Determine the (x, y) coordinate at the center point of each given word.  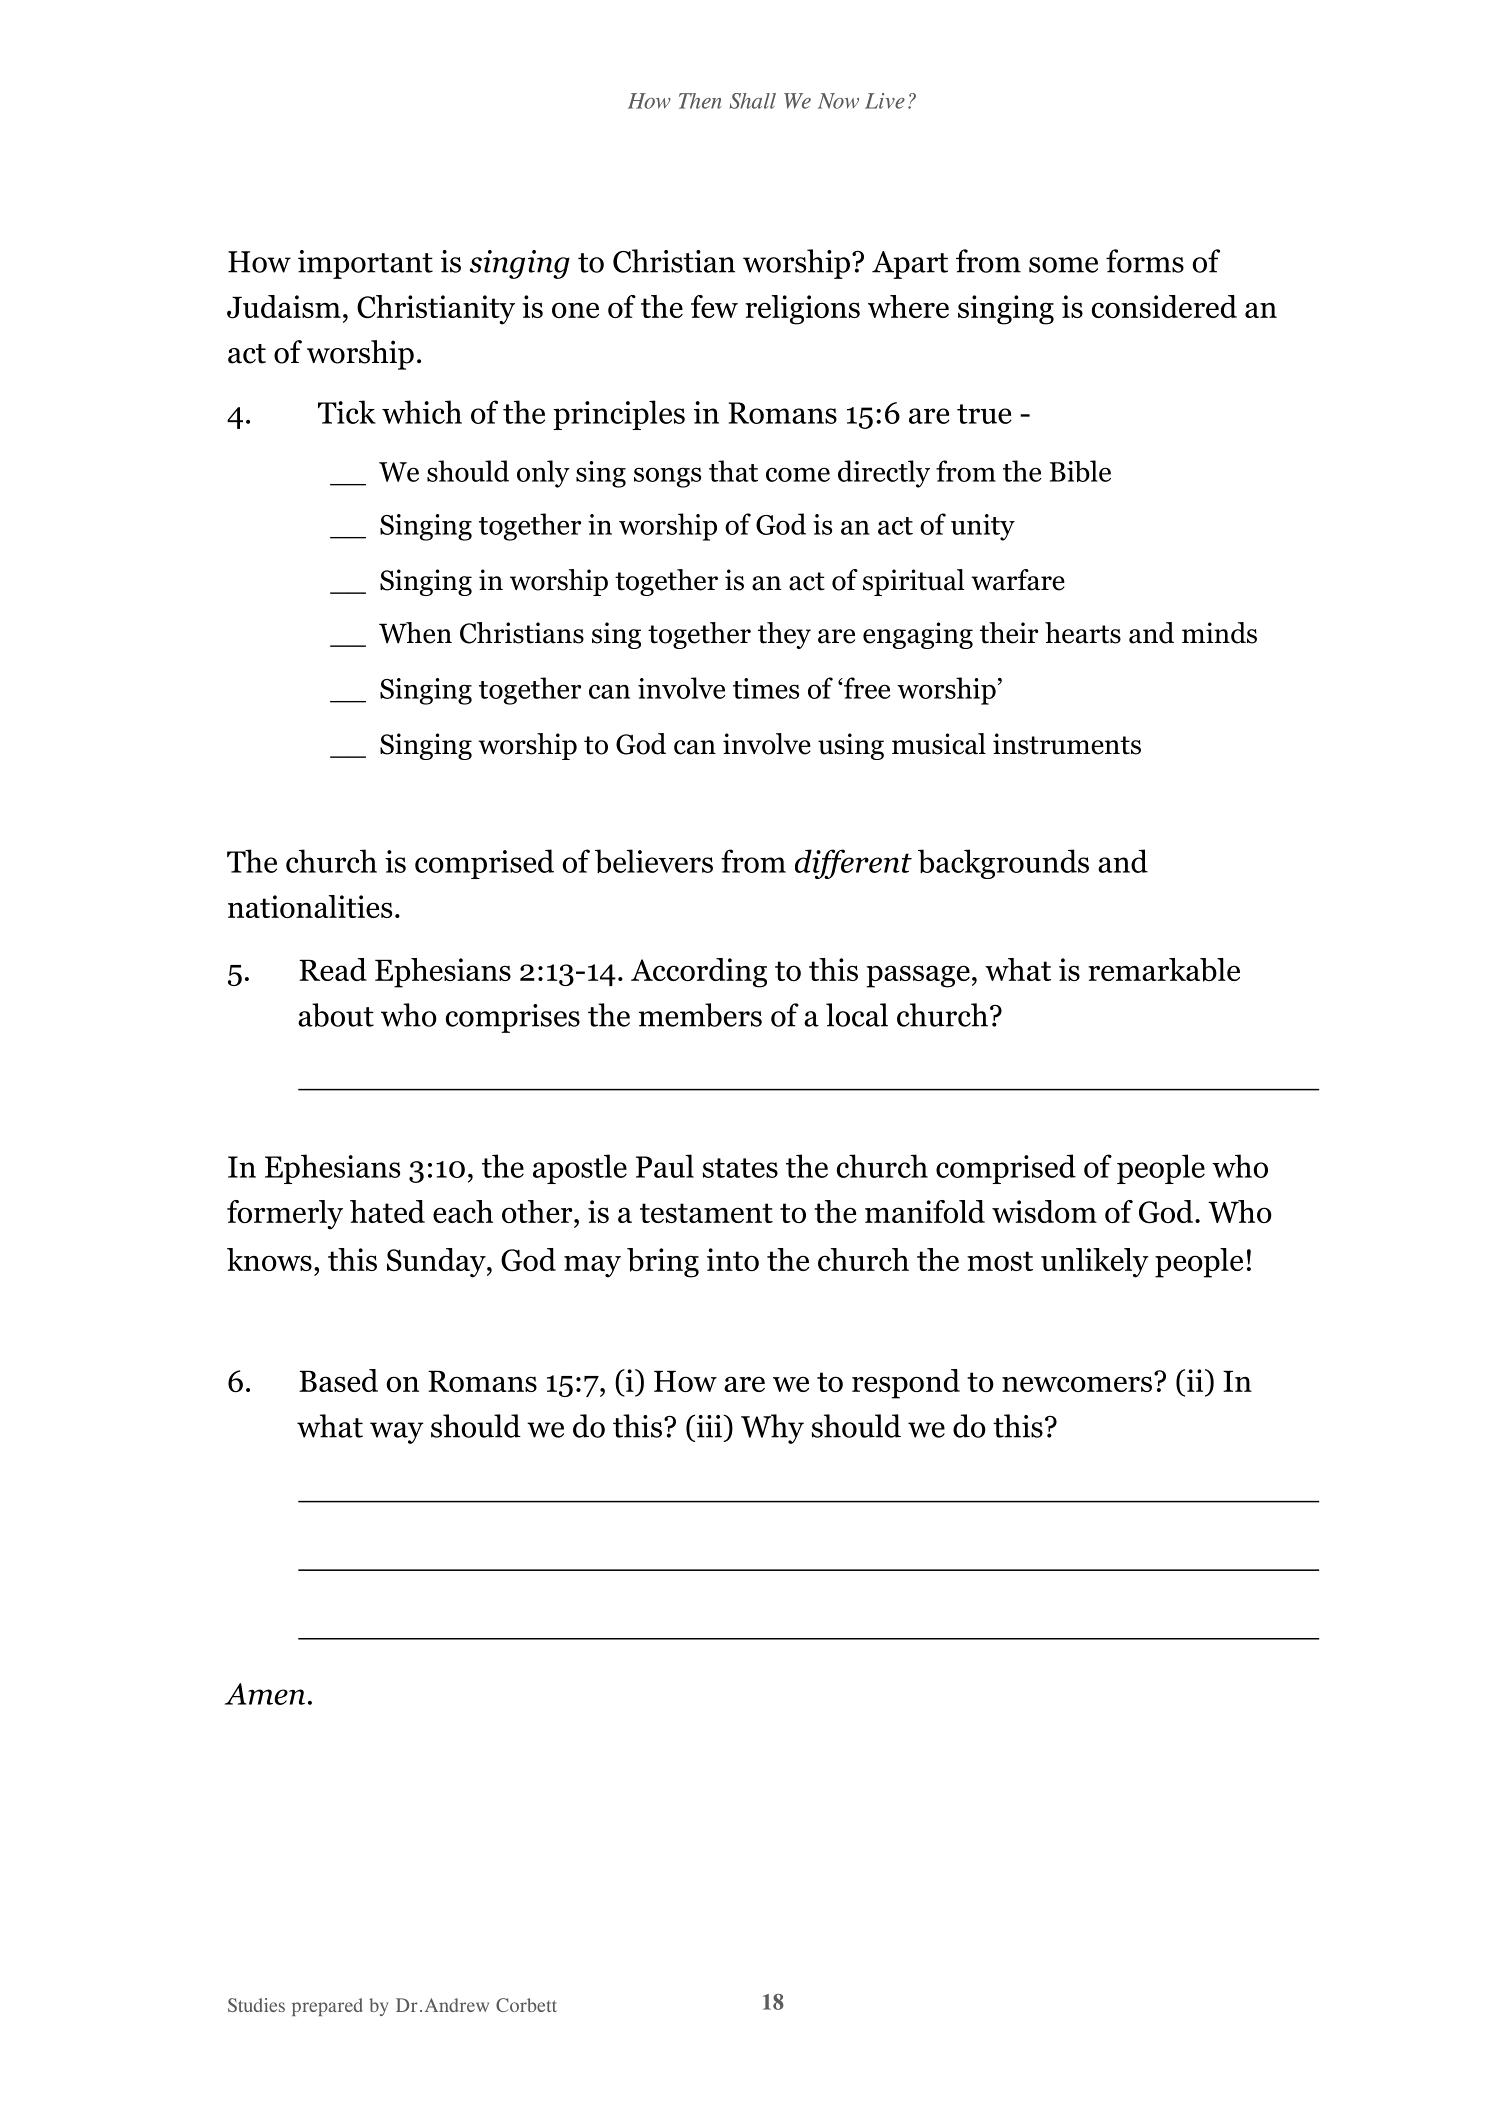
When (415, 633)
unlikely (1095, 1263)
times (766, 688)
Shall (753, 101)
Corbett (526, 2005)
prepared (327, 2007)
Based (338, 1380)
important (365, 264)
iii (709, 1426)
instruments (1067, 744)
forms (1145, 261)
